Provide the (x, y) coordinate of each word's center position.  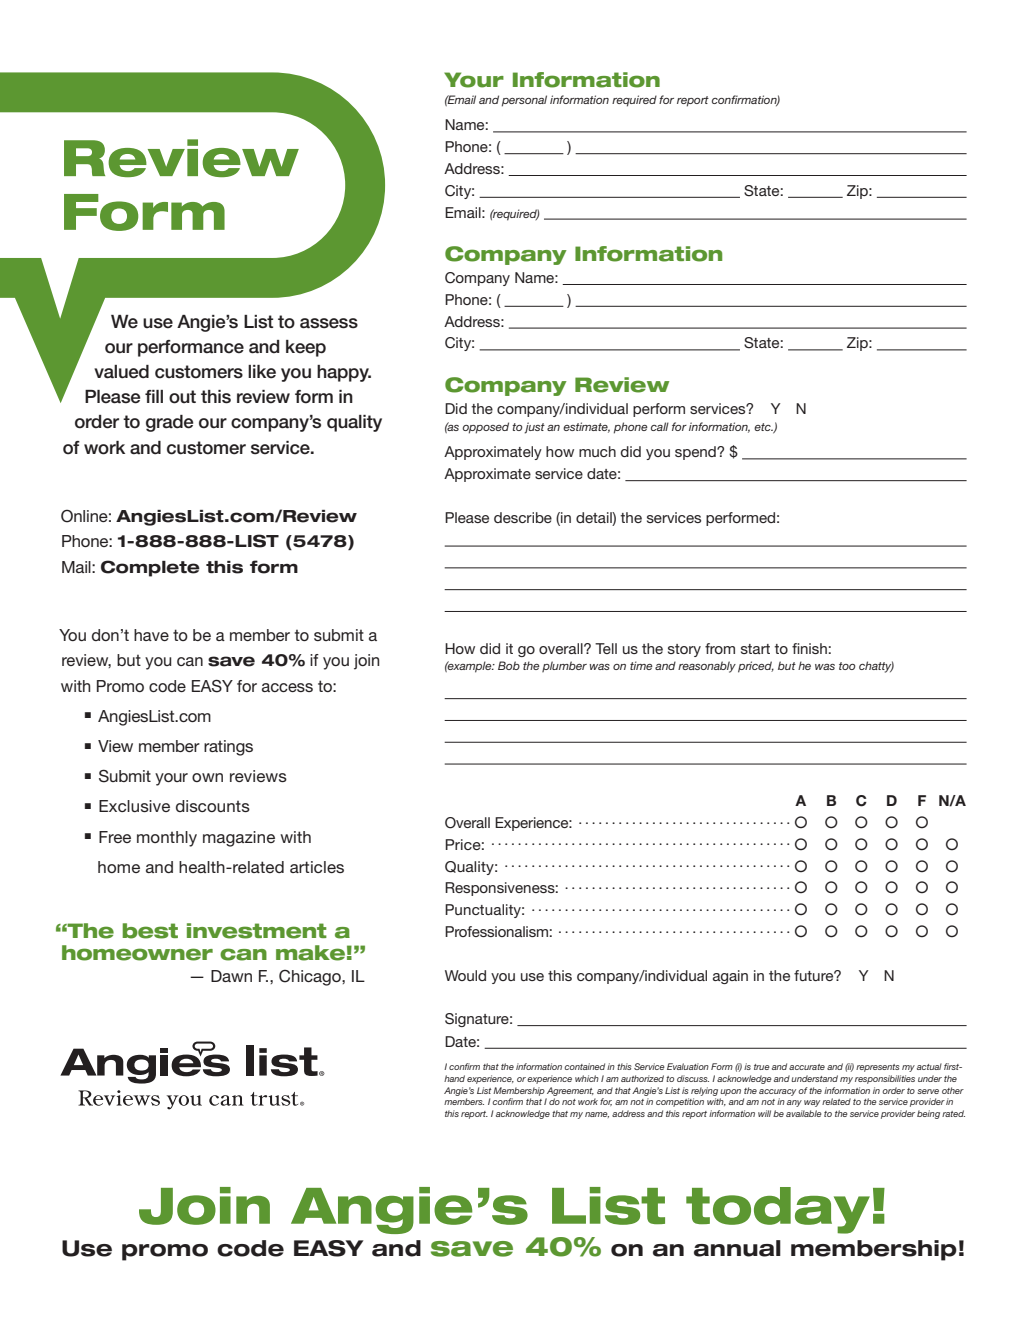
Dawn (231, 976)
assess (329, 323)
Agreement (570, 1091)
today (778, 1210)
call (660, 426)
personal (524, 101)
